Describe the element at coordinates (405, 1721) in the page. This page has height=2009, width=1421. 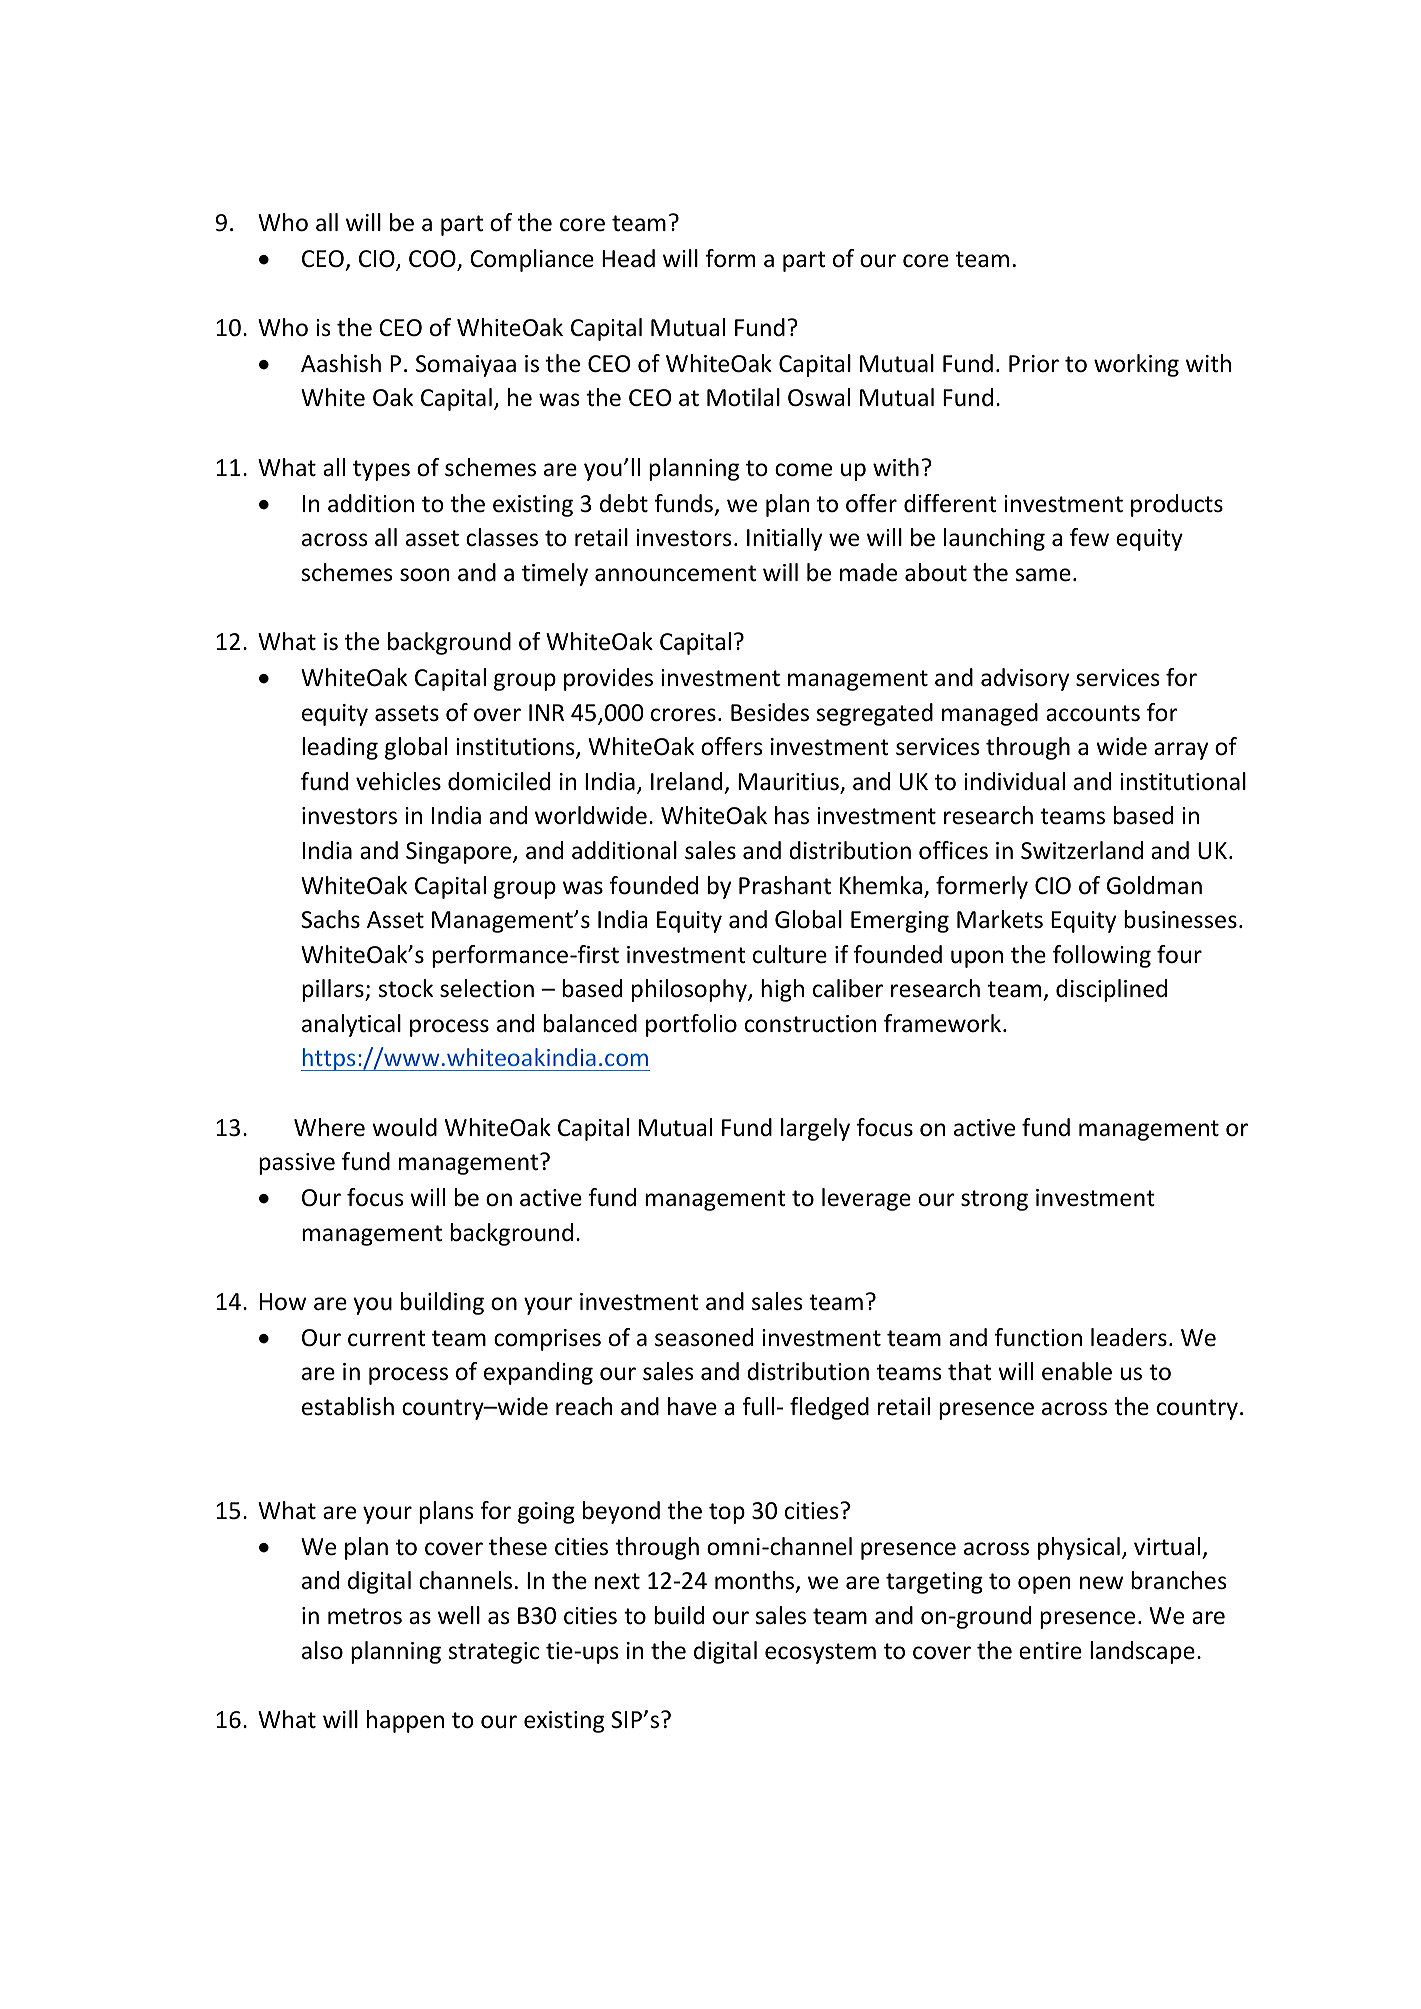
I see `happen` at that location.
